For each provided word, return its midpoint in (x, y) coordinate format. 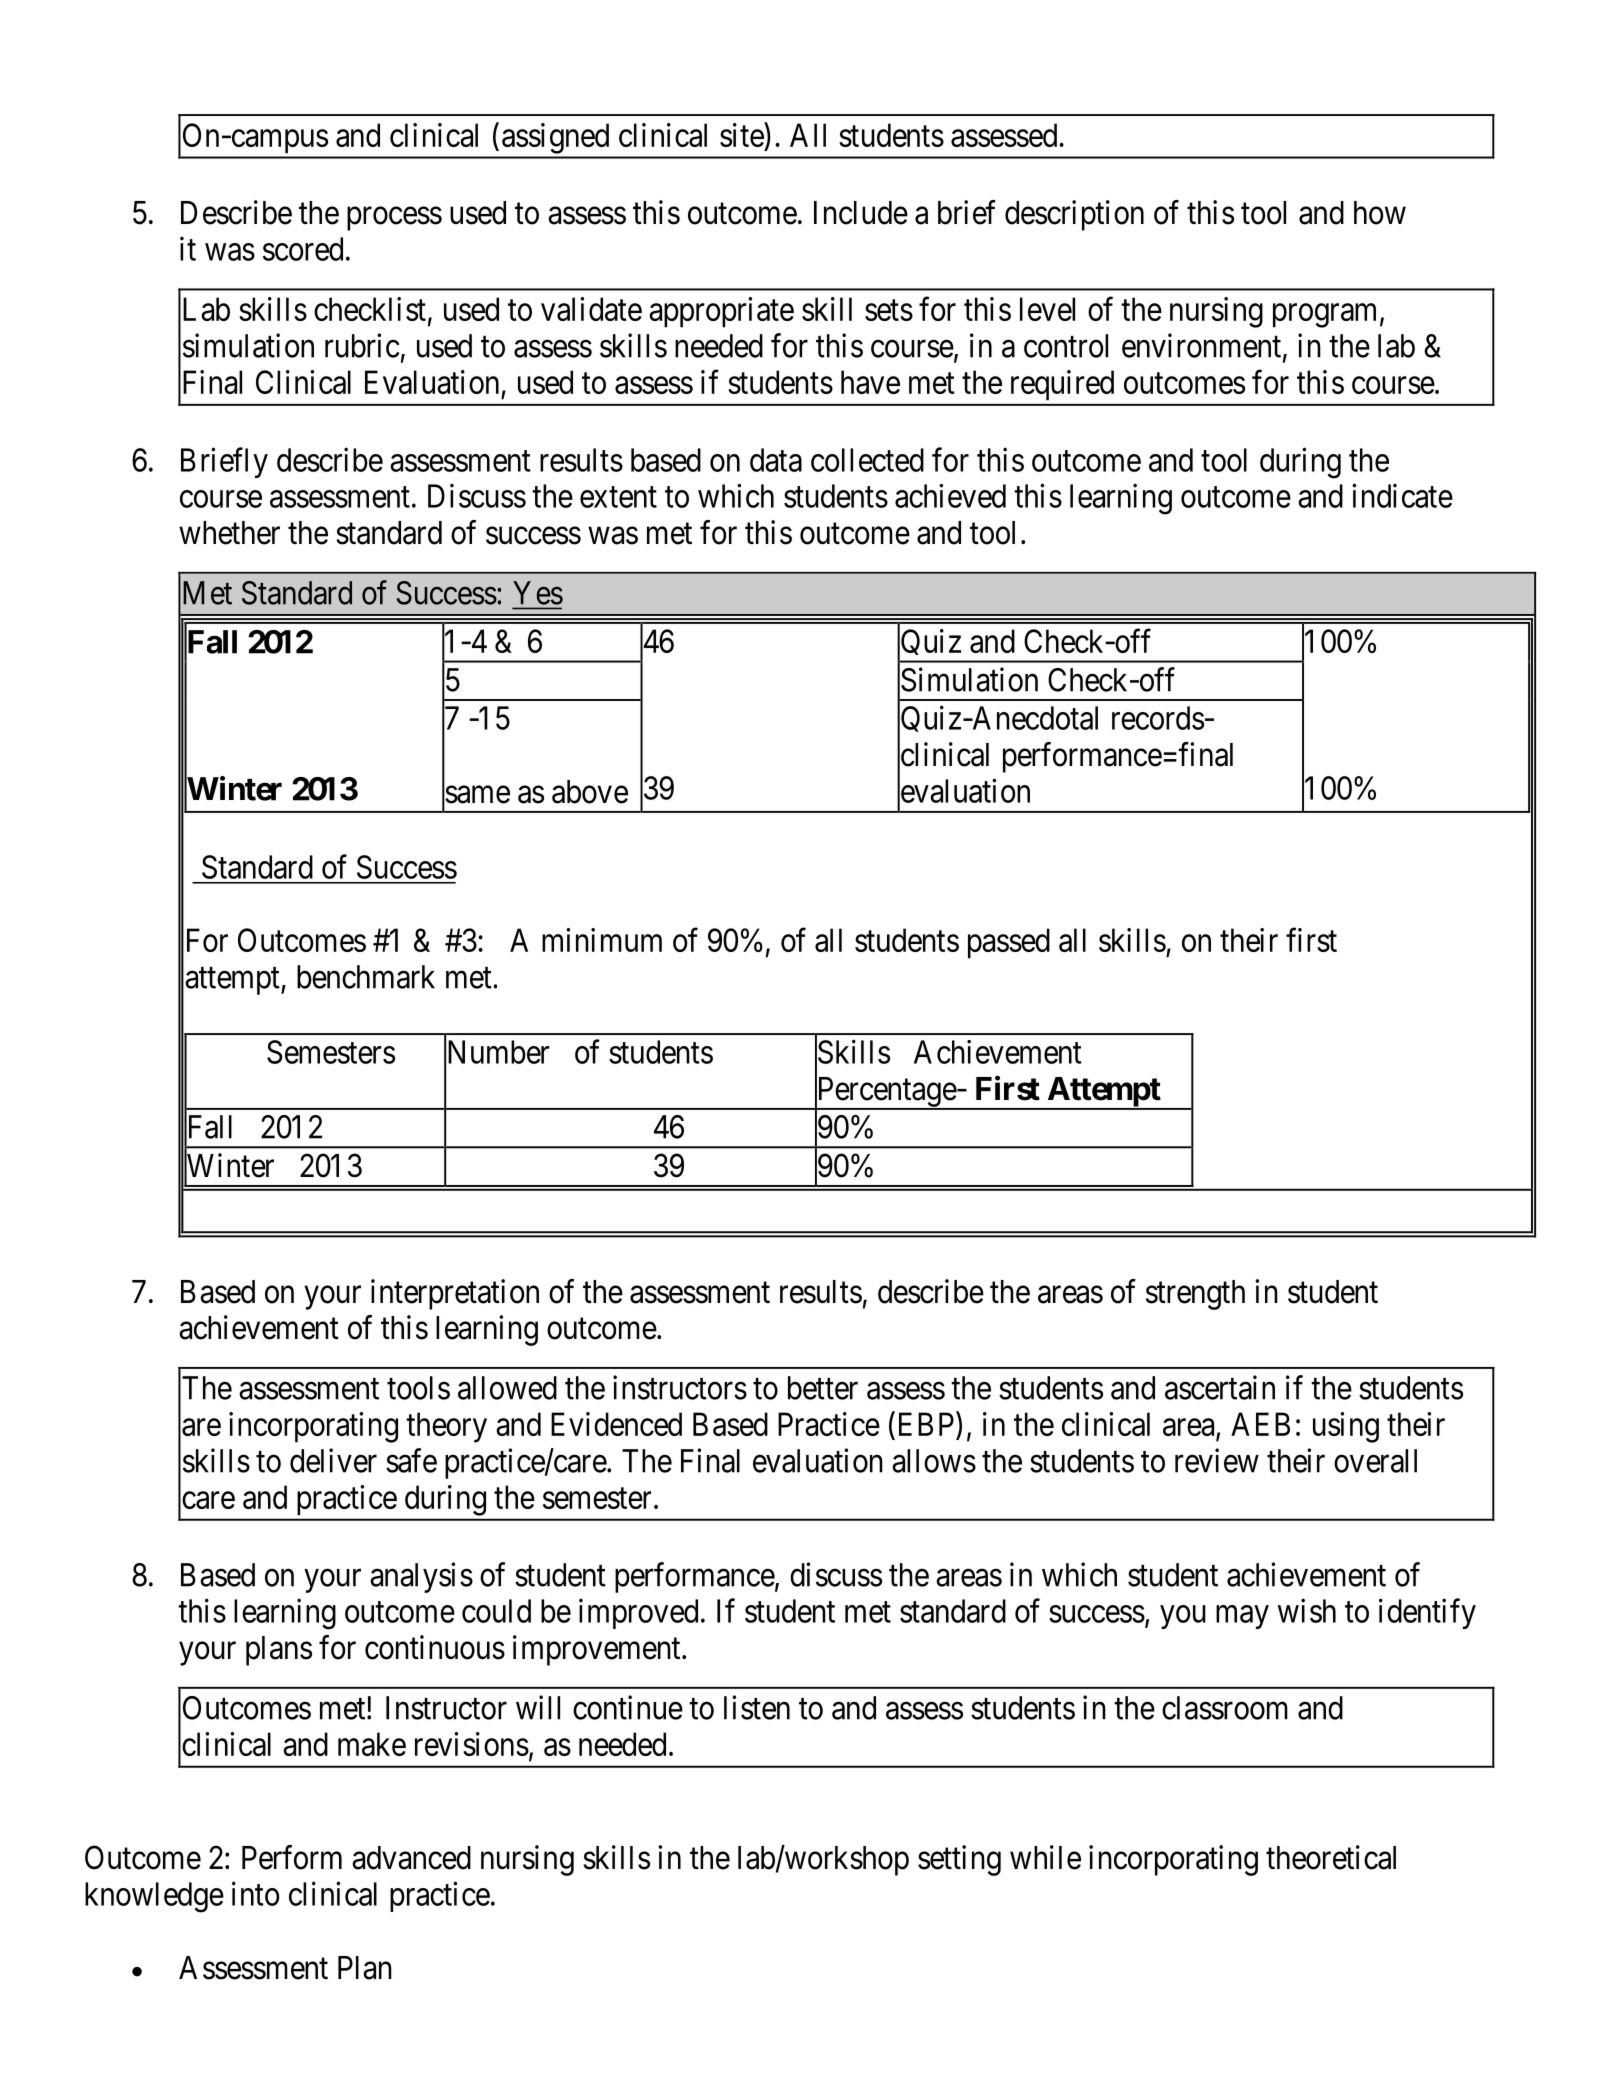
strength (1195, 1295)
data (776, 460)
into (255, 1893)
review (1217, 1460)
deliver (333, 1460)
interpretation (455, 1294)
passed (1009, 943)
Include (861, 213)
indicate (1402, 495)
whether (229, 533)
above (590, 792)
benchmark (366, 977)
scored (303, 249)
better (823, 1388)
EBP (925, 1424)
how (1380, 213)
